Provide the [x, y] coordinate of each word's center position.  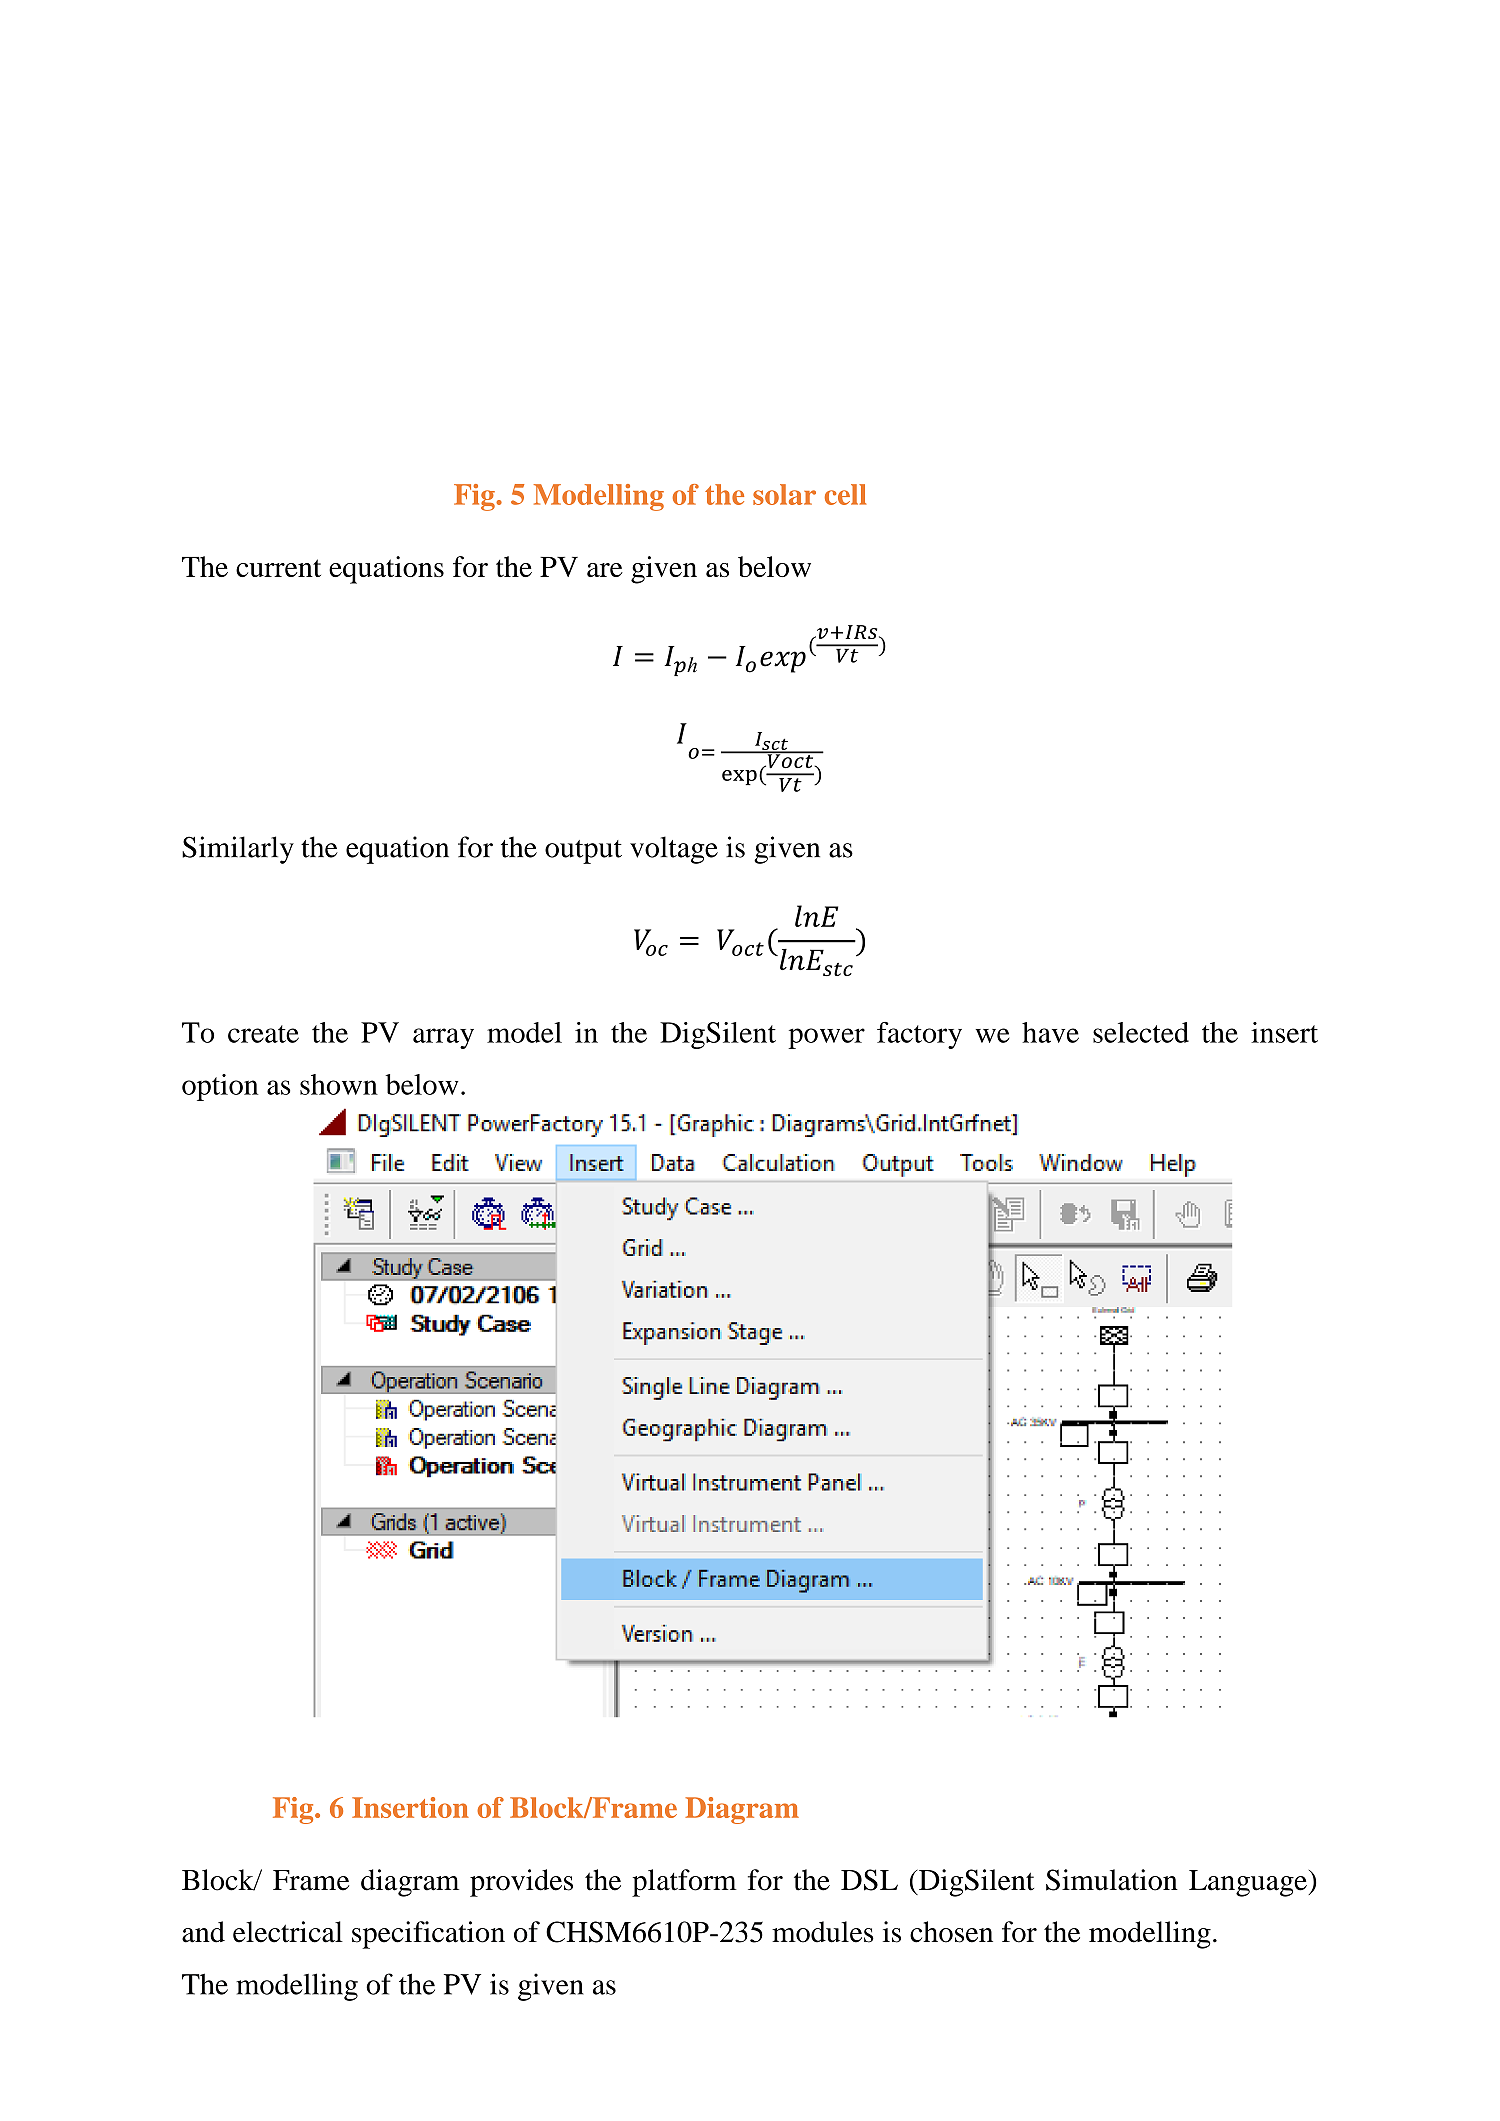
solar [784, 494]
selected [1141, 1032]
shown [339, 1084]
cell [845, 494]
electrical [288, 1932]
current [278, 568]
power [826, 1038]
